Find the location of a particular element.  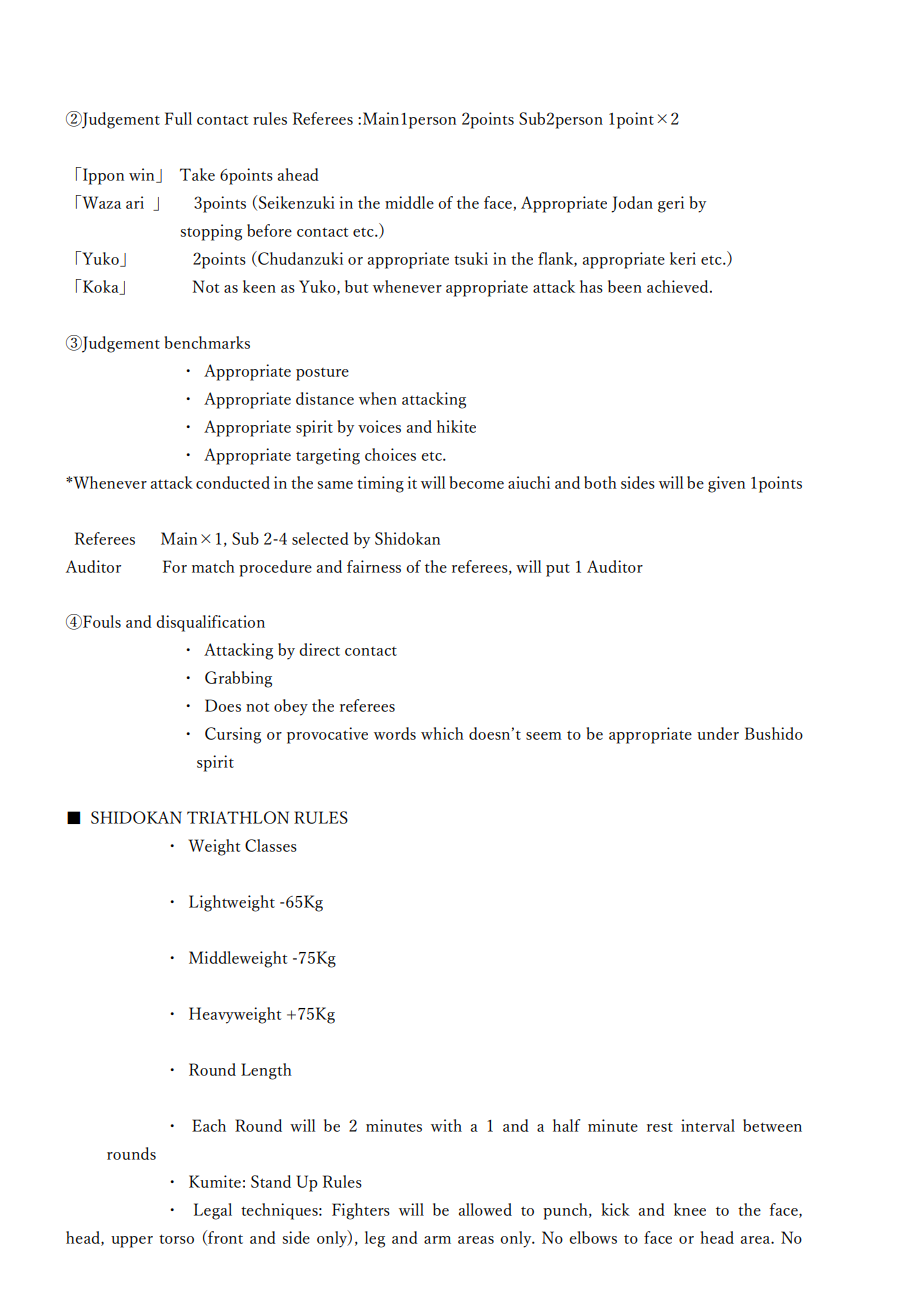

Classes is located at coordinates (271, 845).
